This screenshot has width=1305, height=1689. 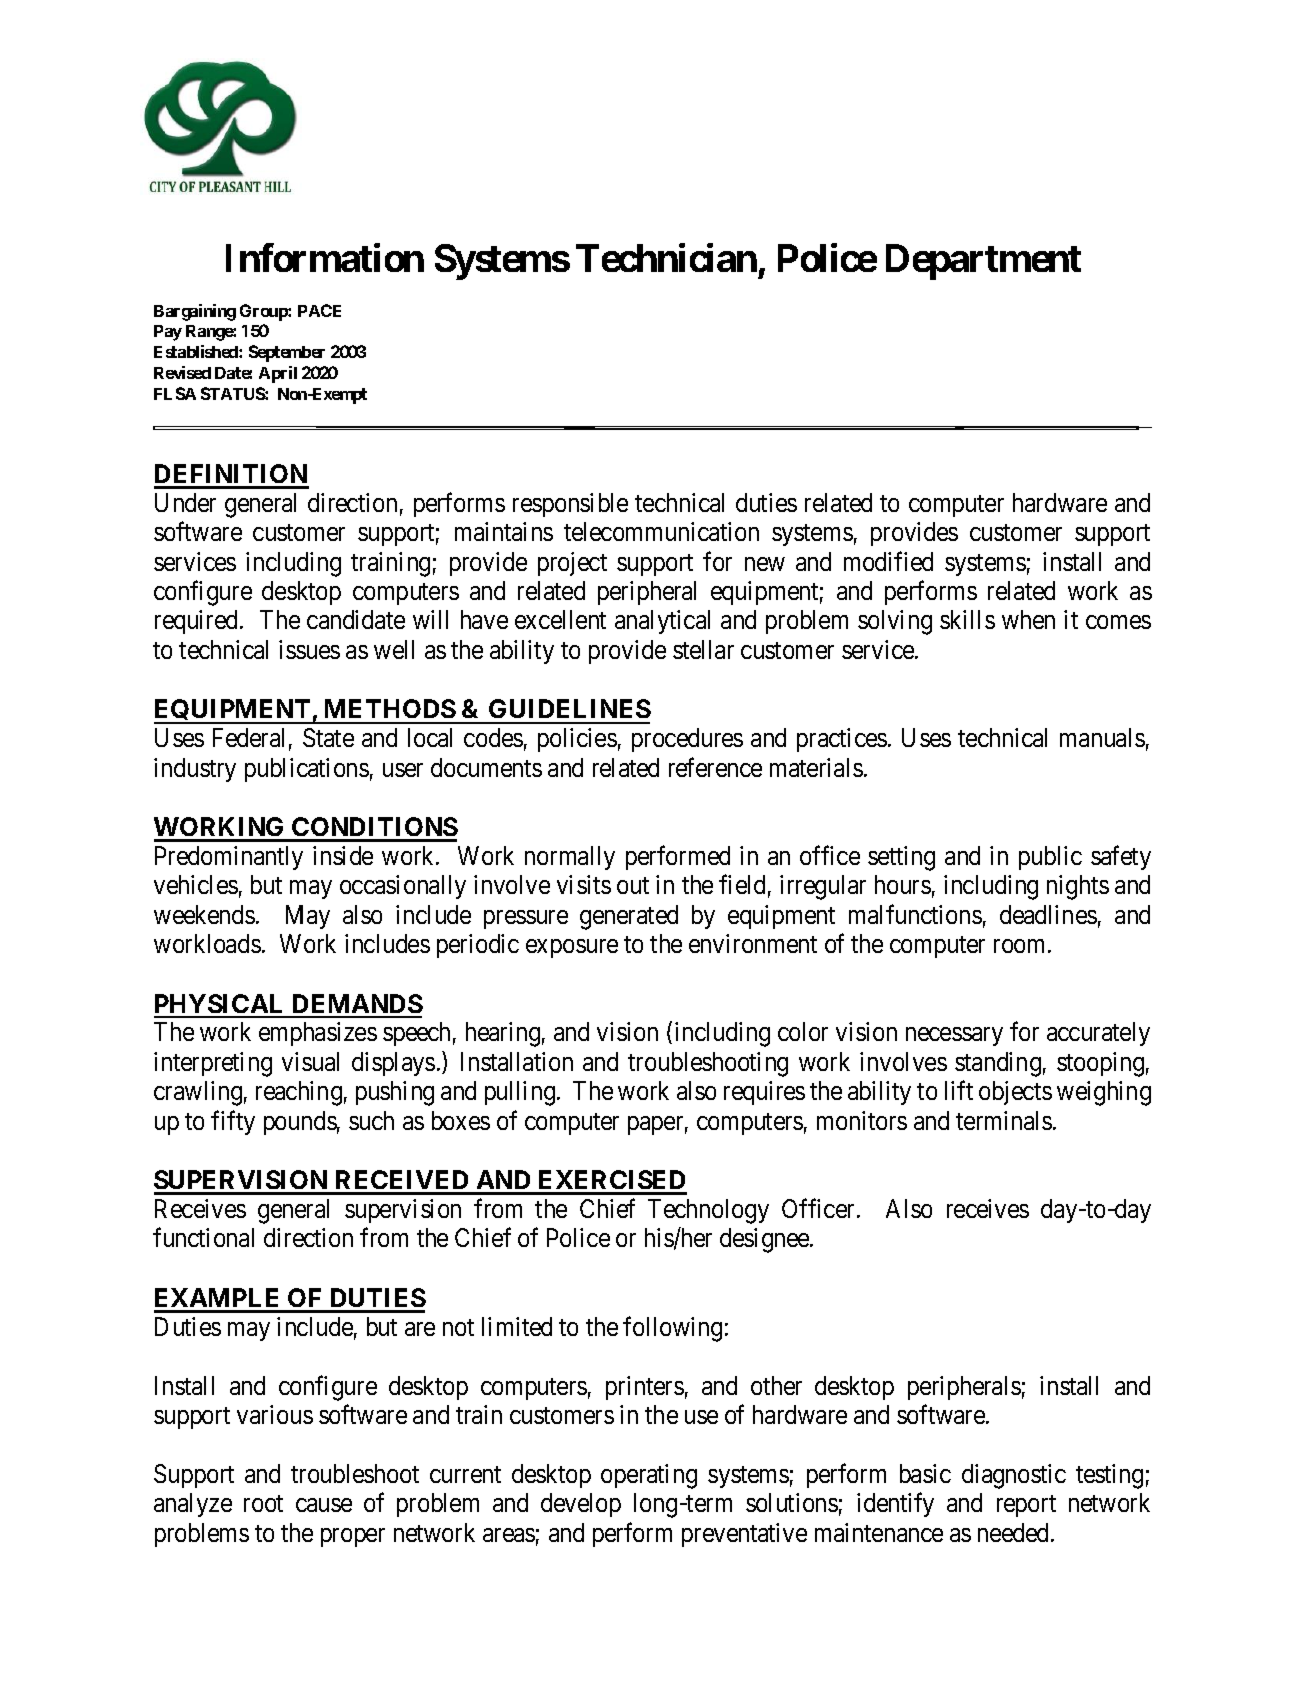 What do you see at coordinates (983, 262) in the screenshot?
I see `Department` at bounding box center [983, 262].
